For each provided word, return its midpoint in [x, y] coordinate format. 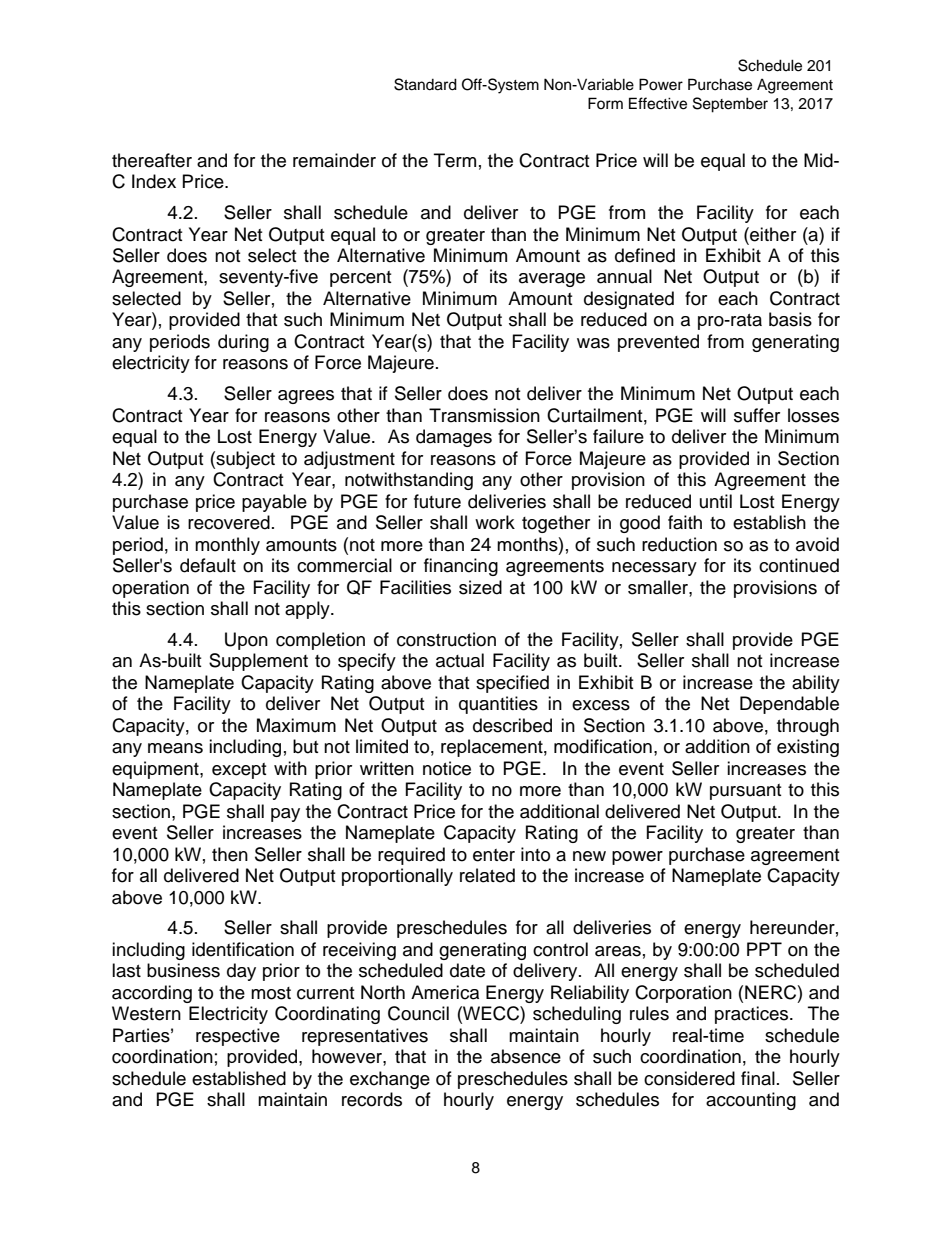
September [730, 105]
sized [480, 587]
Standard [425, 84]
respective [238, 1037]
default [208, 565]
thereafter [152, 160]
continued [799, 565]
